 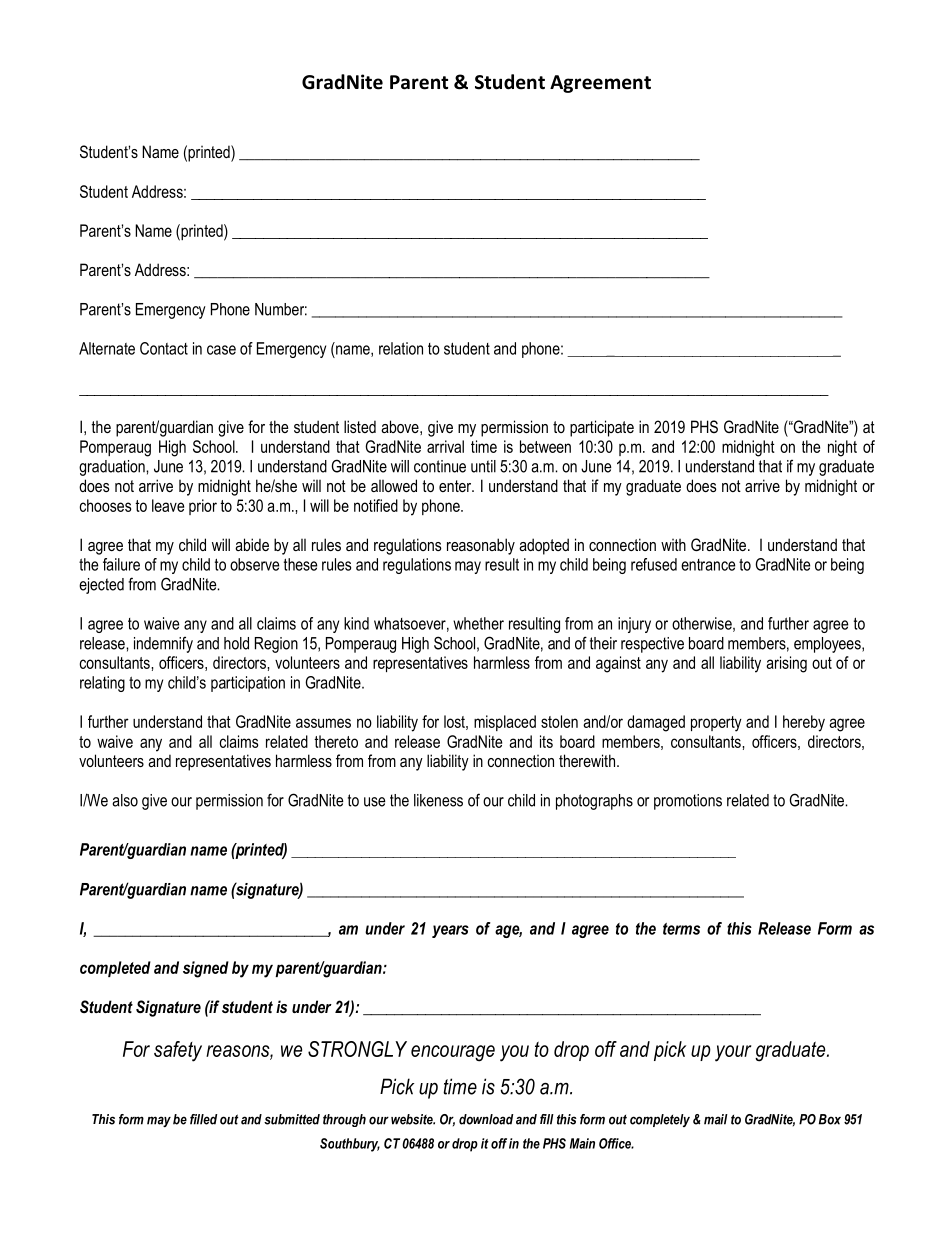 What do you see at coordinates (486, 1119) in the screenshot?
I see `download` at bounding box center [486, 1119].
